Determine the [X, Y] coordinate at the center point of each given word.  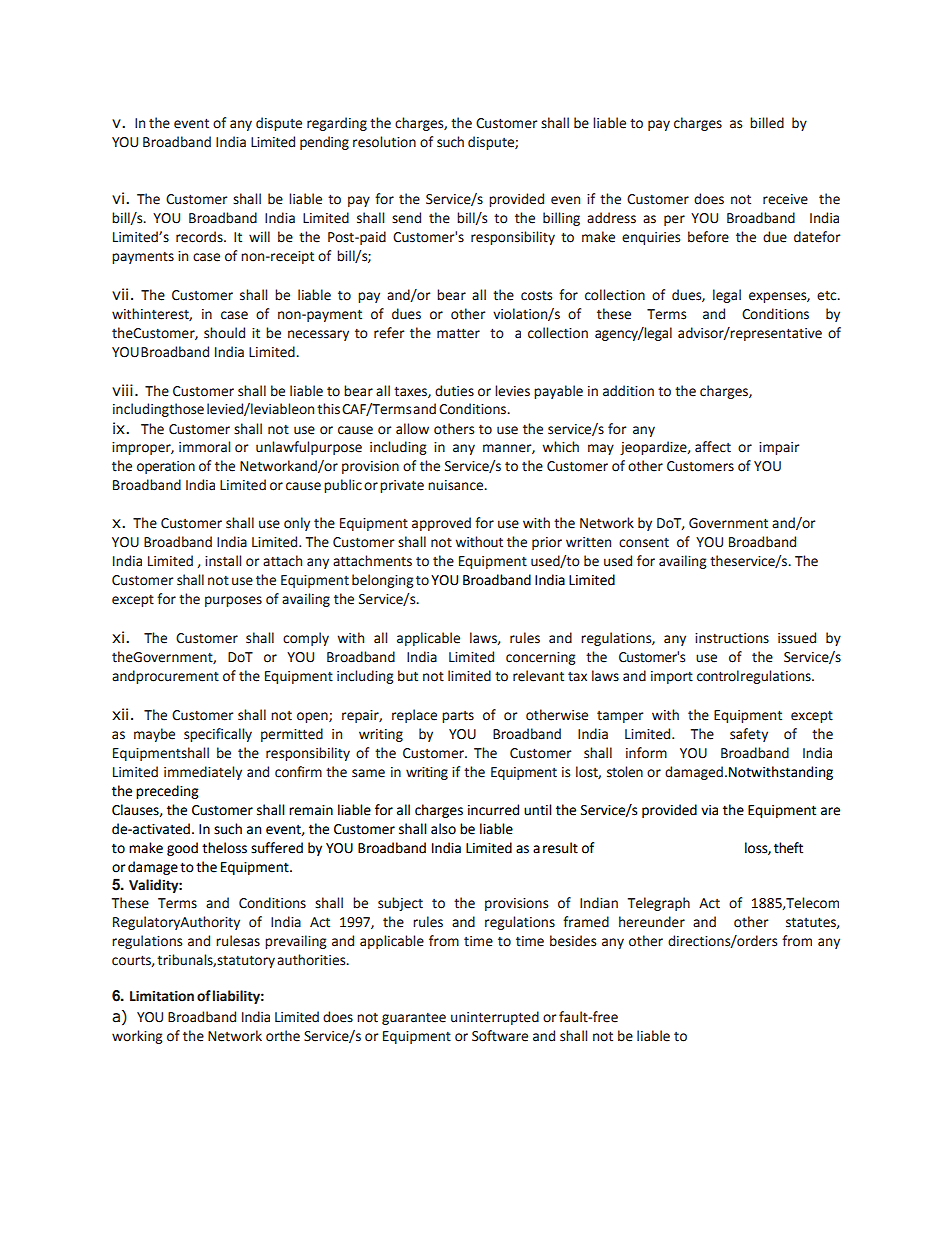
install [223, 561]
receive [785, 199]
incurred [493, 810]
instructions [732, 638]
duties [454, 391]
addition [628, 391]
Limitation [162, 996]
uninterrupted [495, 1018]
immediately [203, 773]
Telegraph [659, 904]
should [224, 333]
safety [749, 735]
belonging [383, 581]
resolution [384, 142]
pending [324, 143]
